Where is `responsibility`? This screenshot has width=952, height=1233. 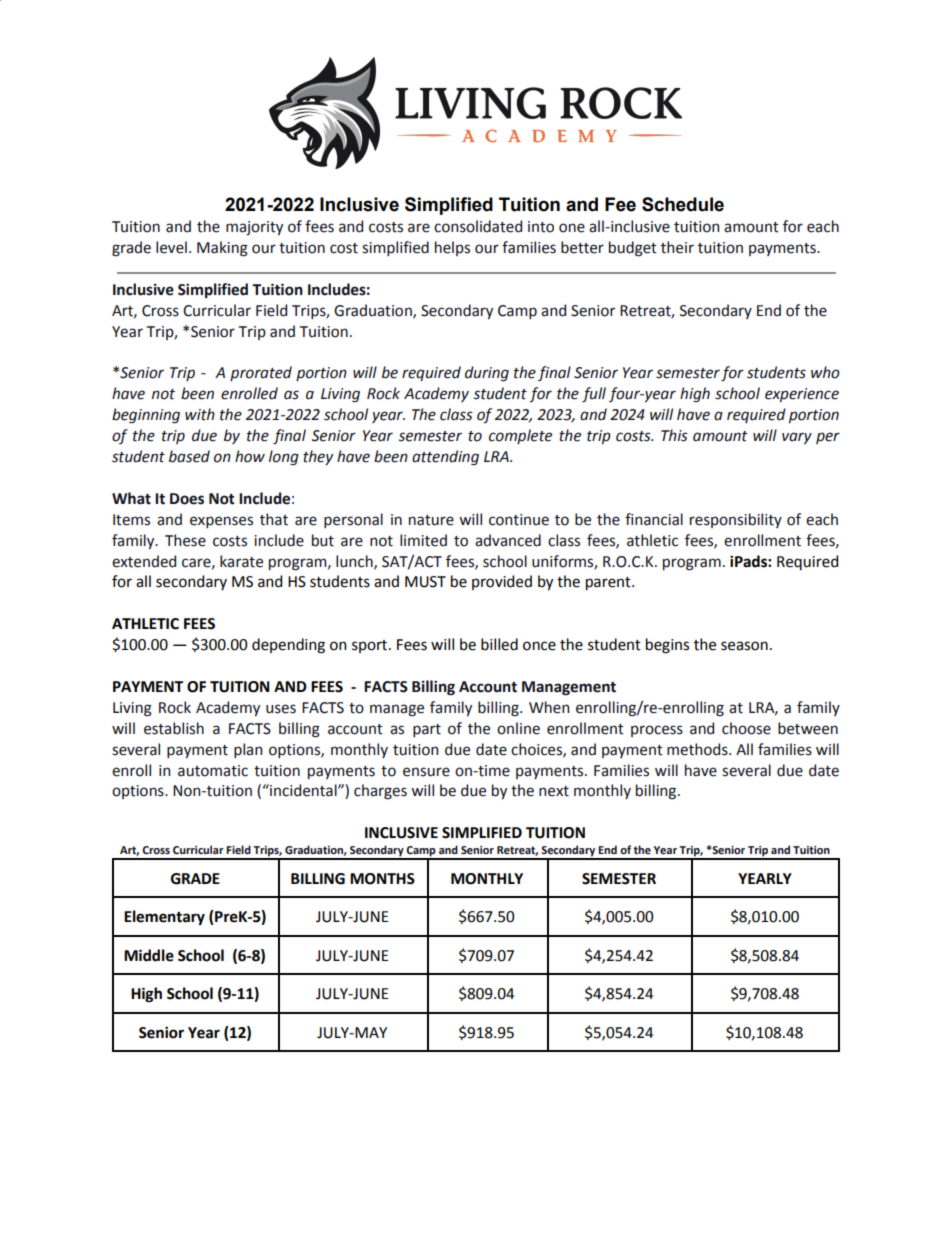 responsibility is located at coordinates (736, 520).
